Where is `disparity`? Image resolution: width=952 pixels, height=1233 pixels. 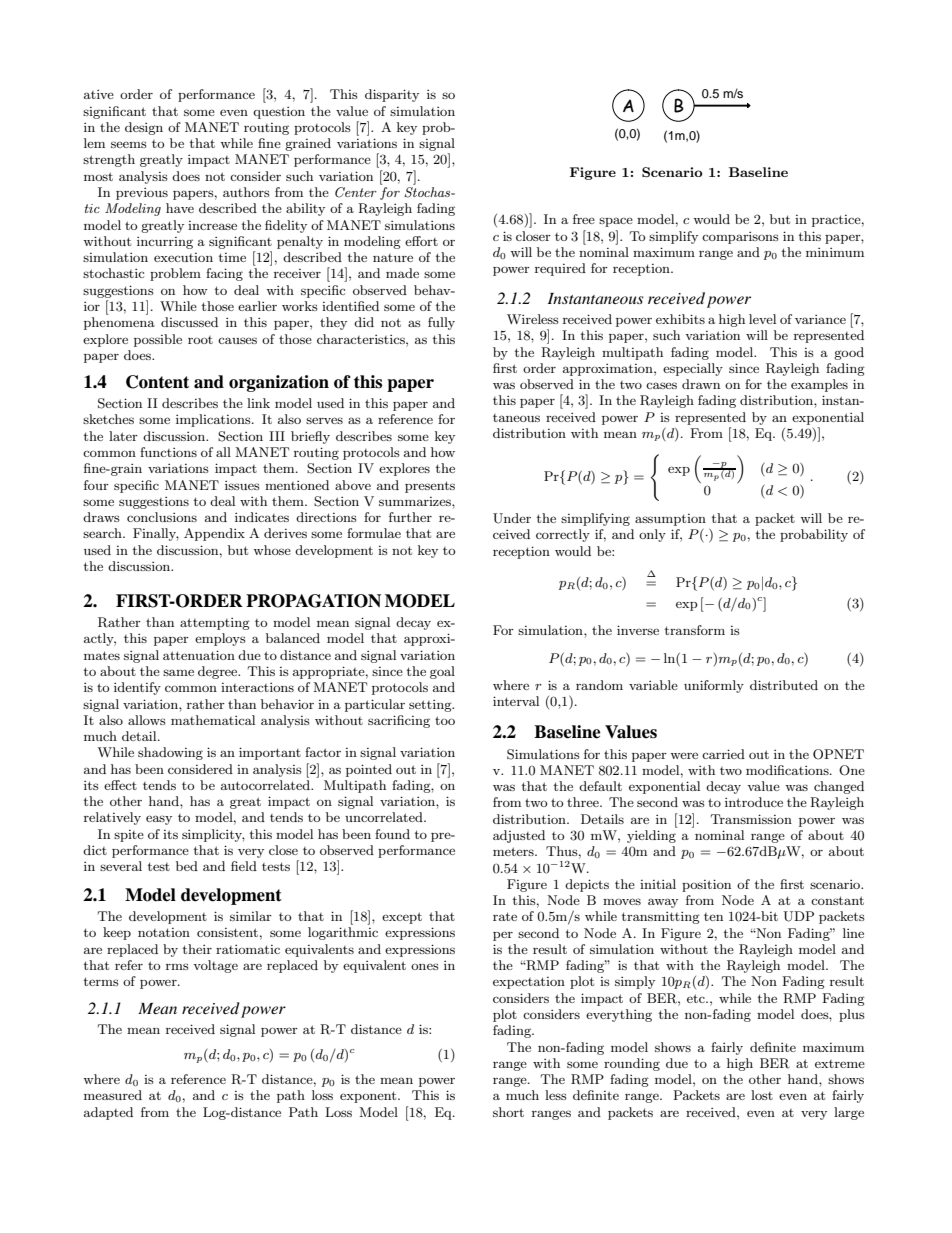 disparity is located at coordinates (392, 95).
